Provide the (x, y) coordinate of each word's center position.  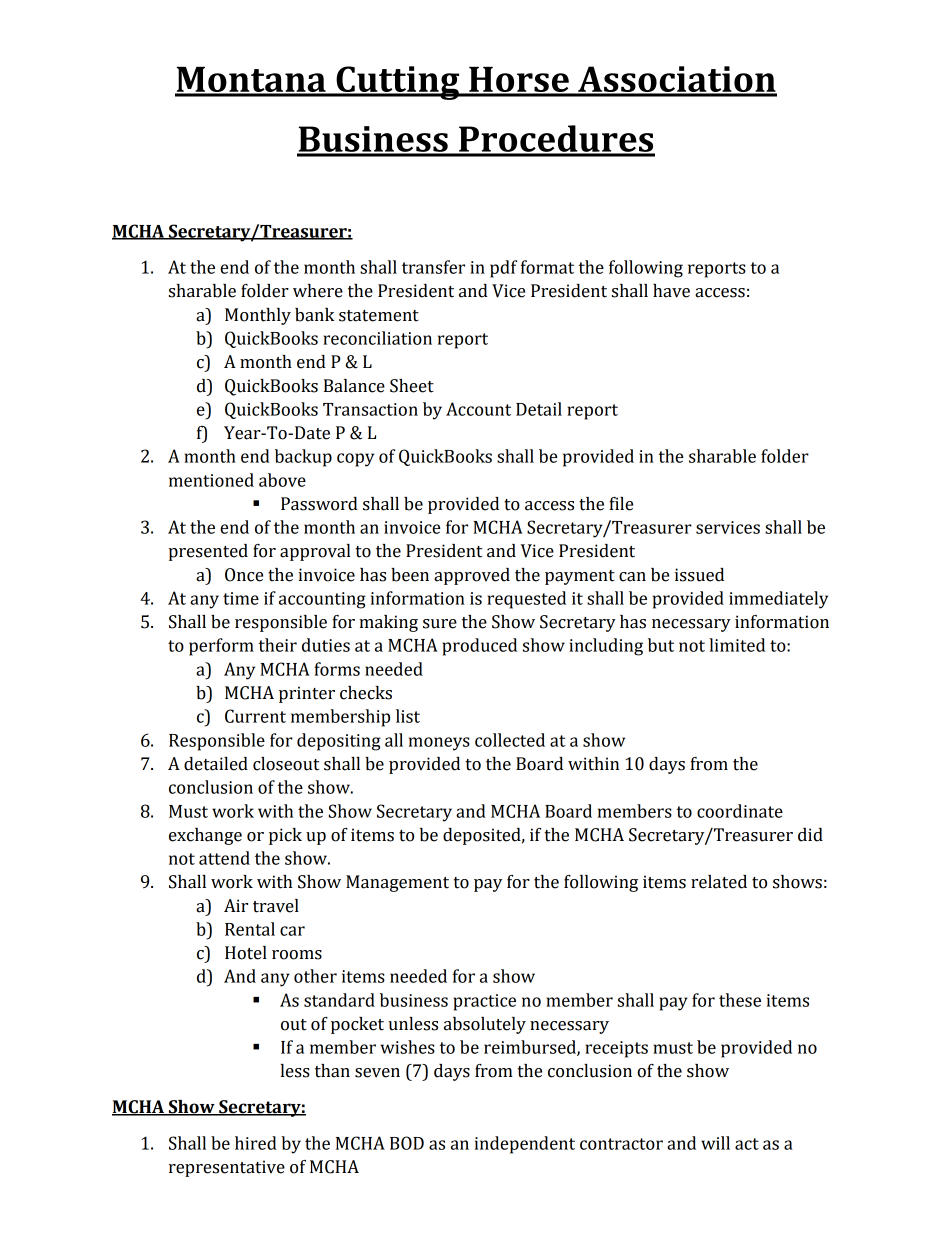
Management (397, 883)
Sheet (412, 386)
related (719, 882)
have (671, 291)
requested (526, 600)
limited (737, 645)
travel (276, 906)
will (715, 1143)
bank (315, 315)
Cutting (398, 83)
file (621, 504)
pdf (503, 269)
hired (256, 1143)
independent (525, 1145)
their (277, 645)
